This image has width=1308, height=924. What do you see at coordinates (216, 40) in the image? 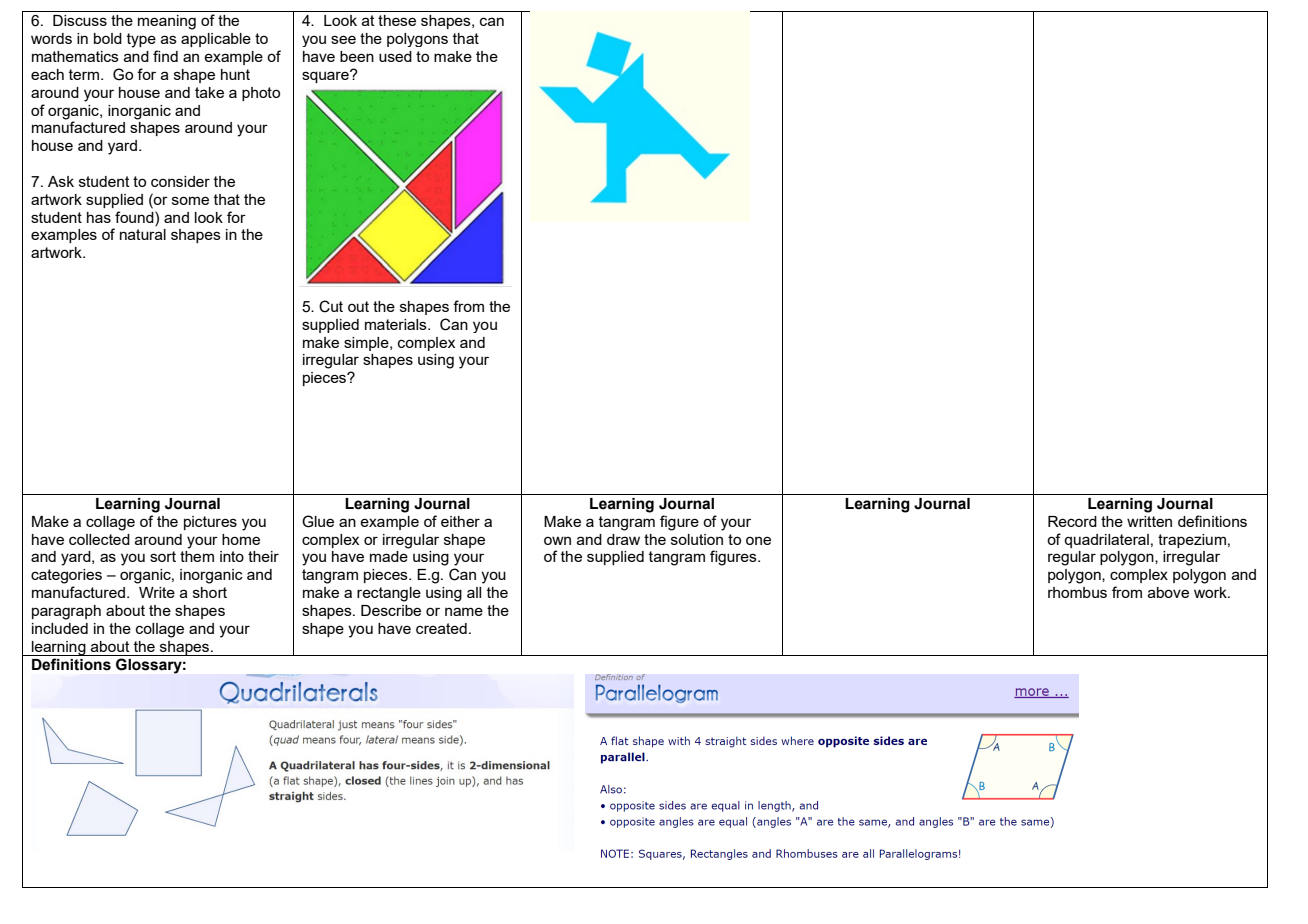
I see `applicable` at bounding box center [216, 40].
